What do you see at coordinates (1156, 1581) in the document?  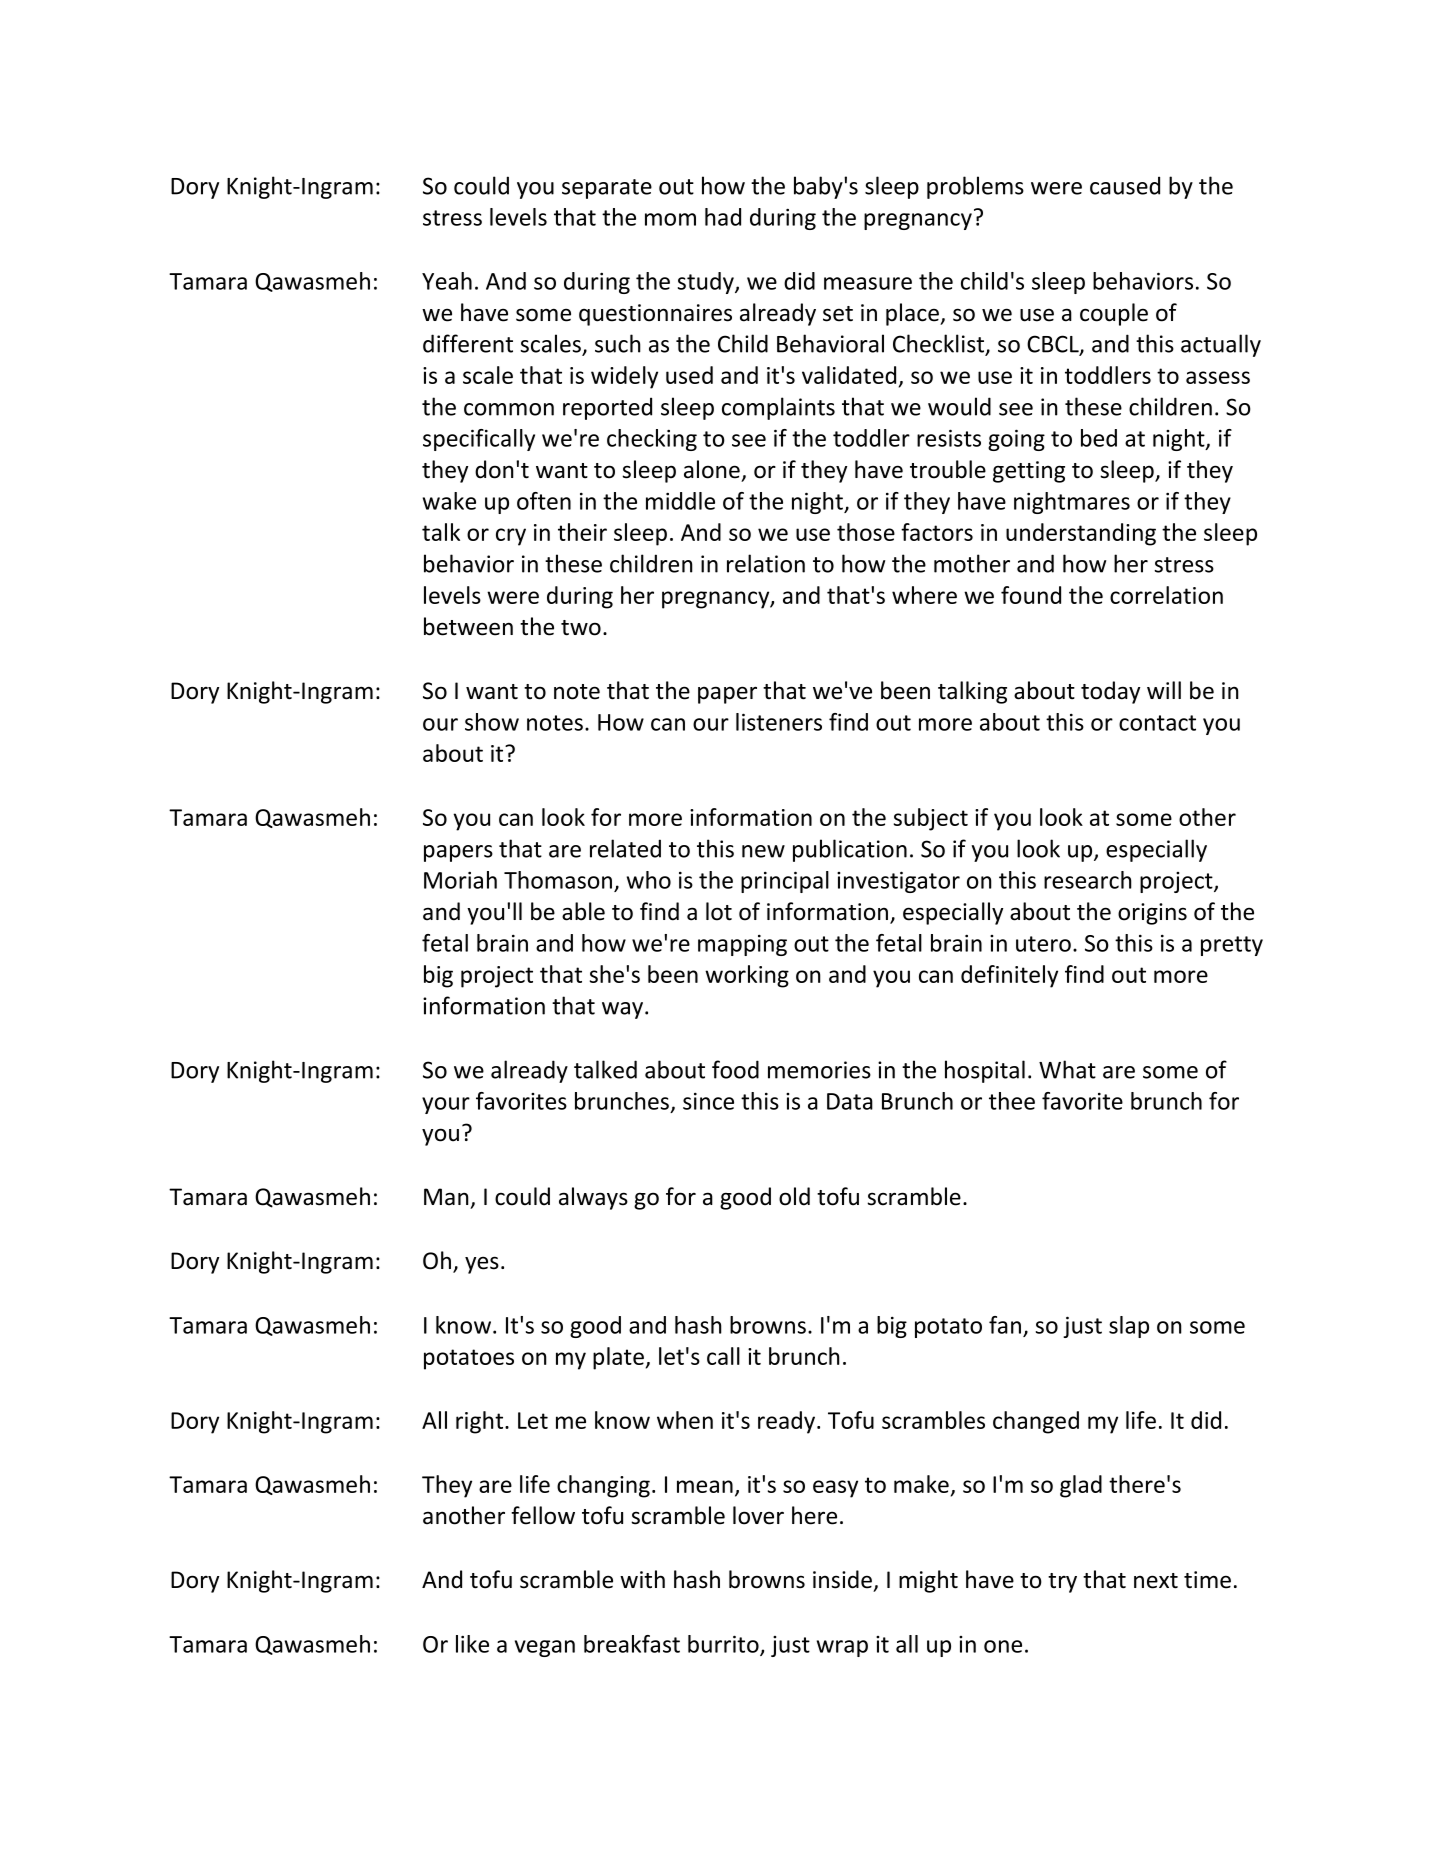 I see `next` at bounding box center [1156, 1581].
